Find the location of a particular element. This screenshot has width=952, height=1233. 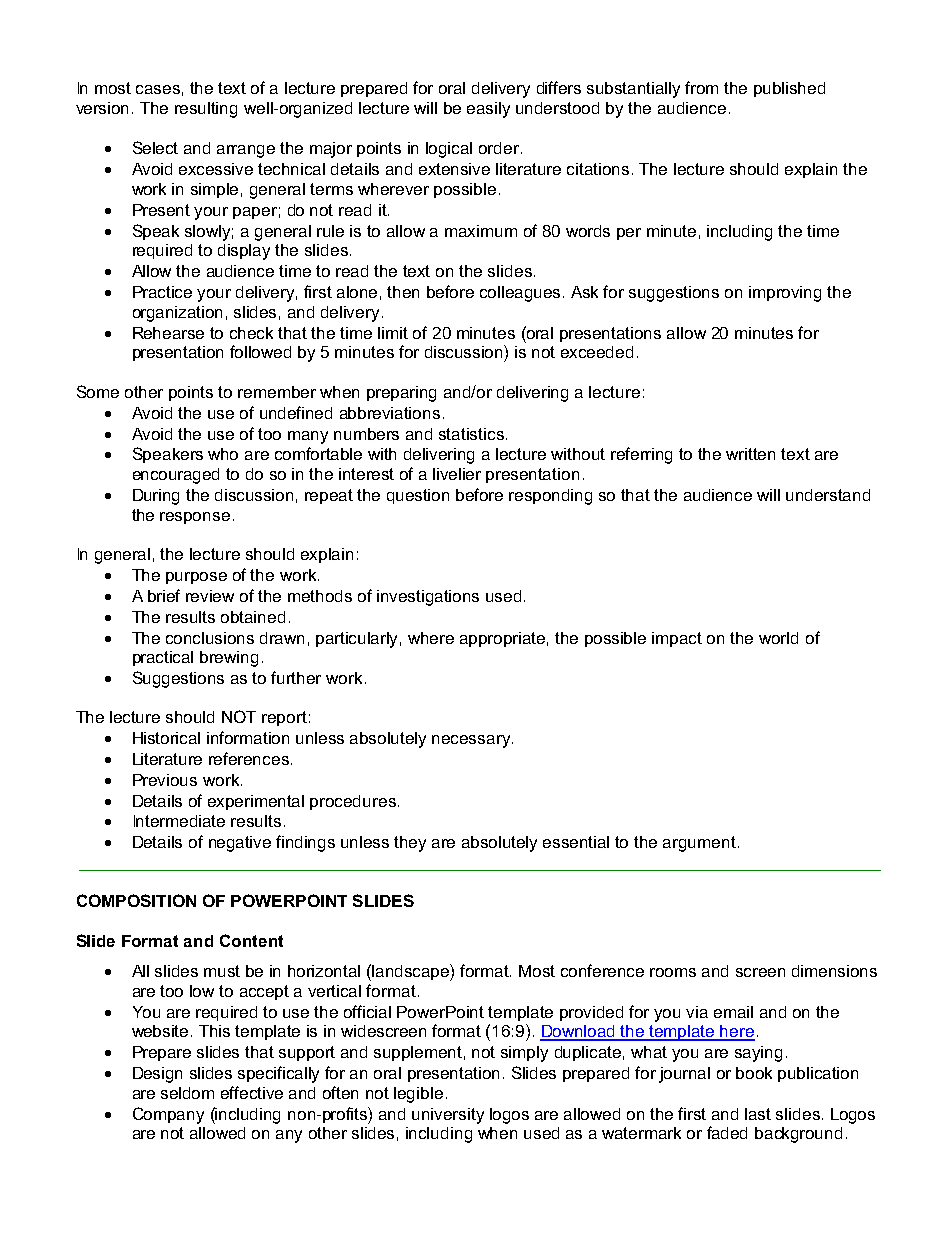

resulting is located at coordinates (206, 110).
